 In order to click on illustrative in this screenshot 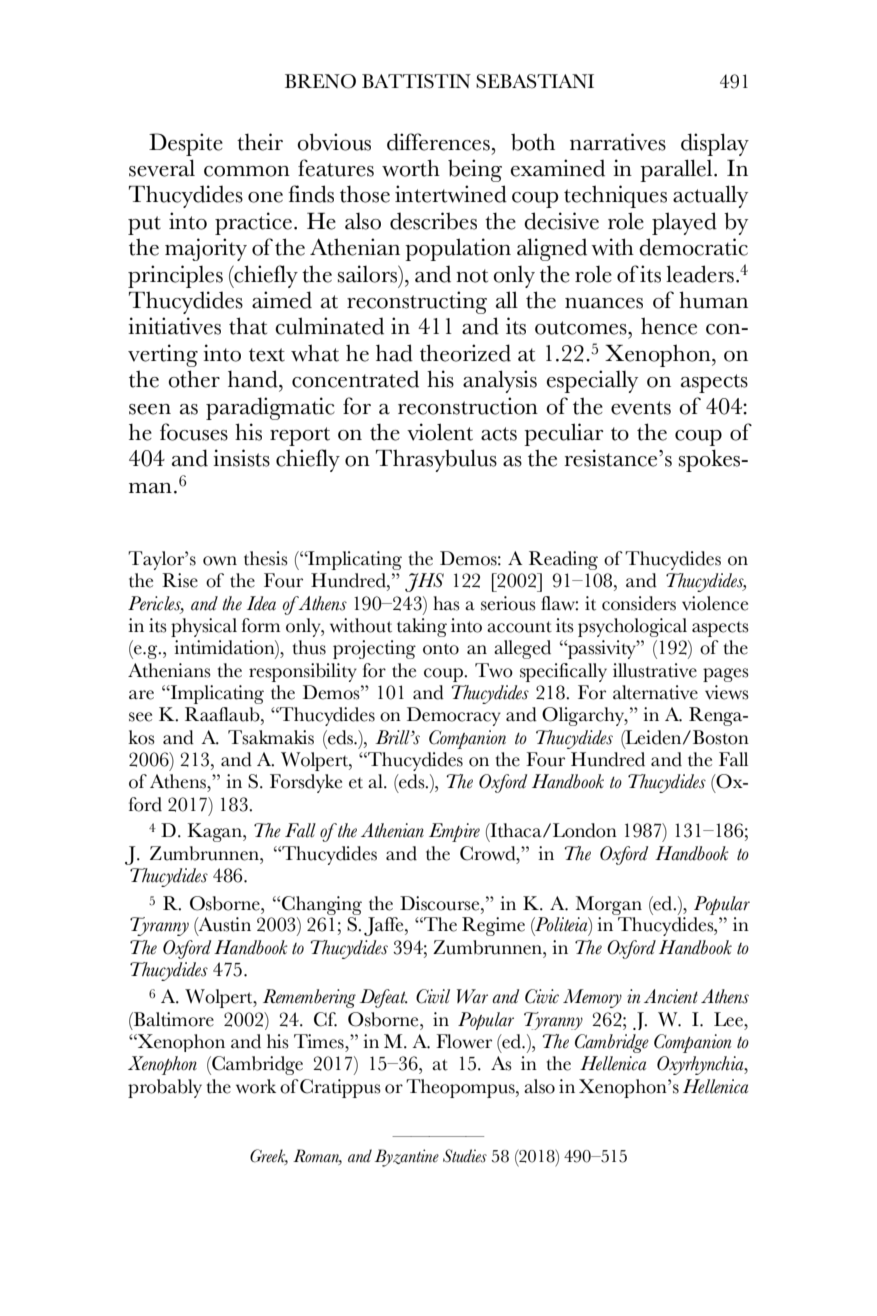, I will do `click(655, 670)`.
